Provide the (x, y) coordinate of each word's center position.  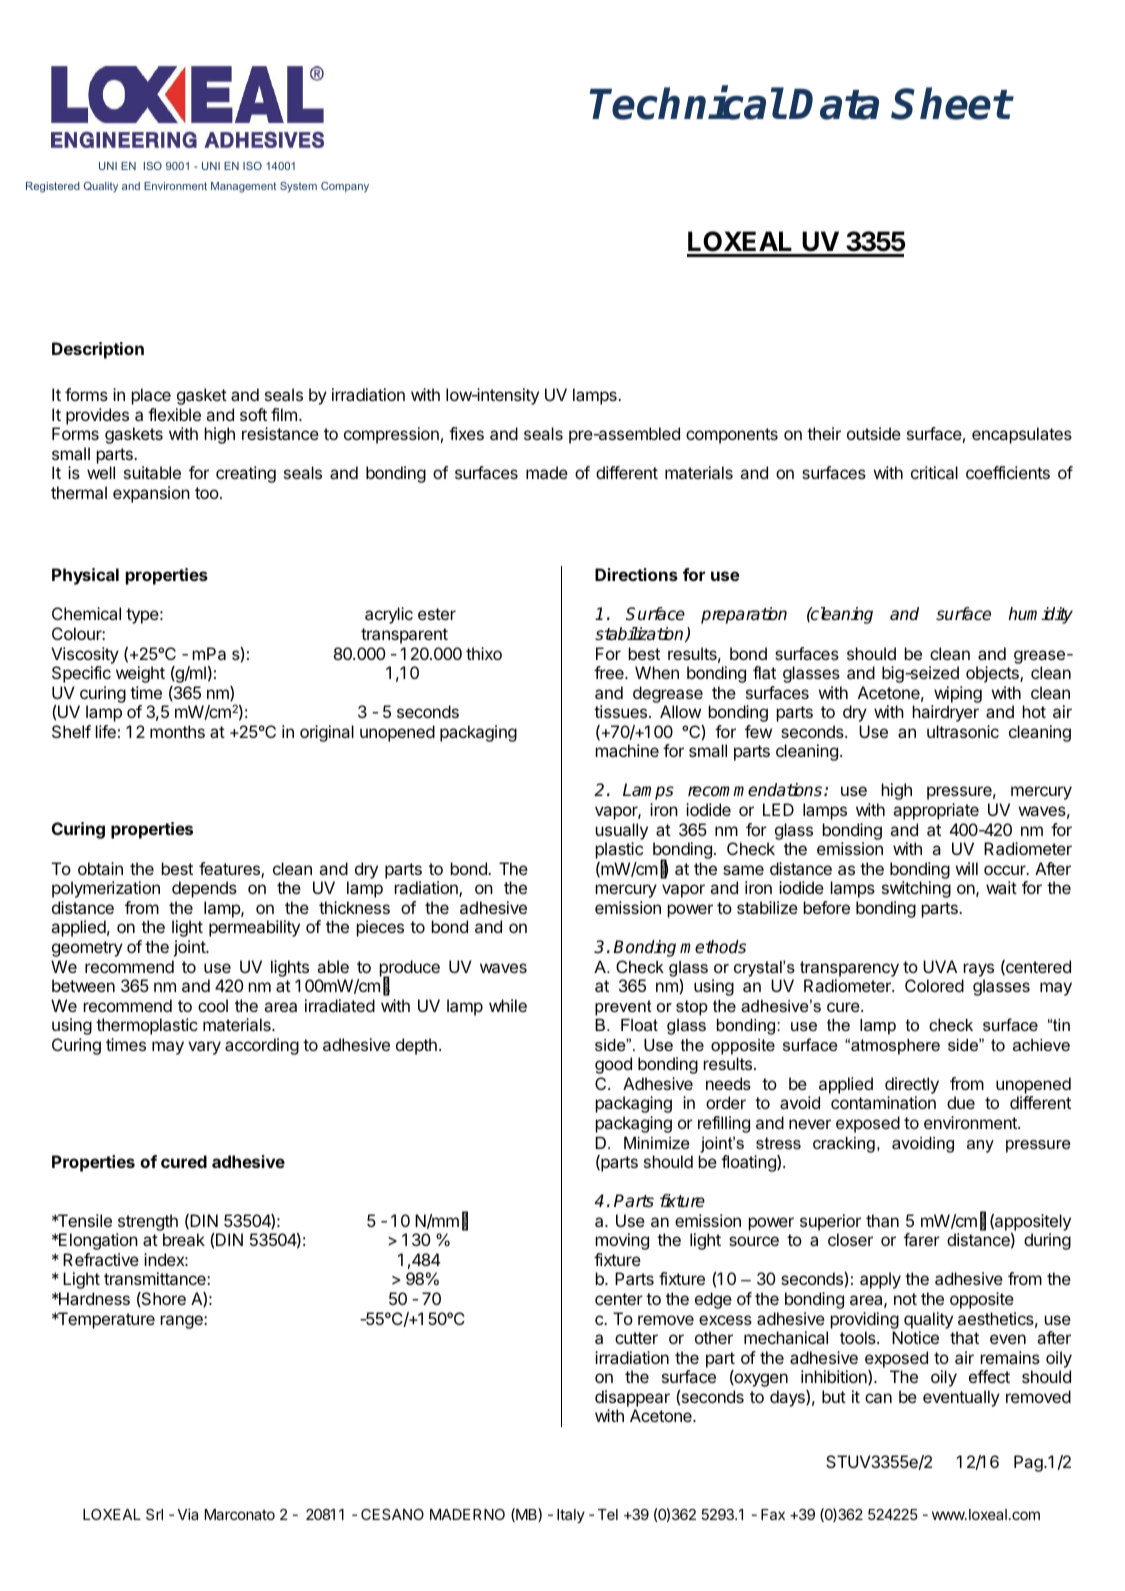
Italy (571, 1516)
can (878, 1398)
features (230, 870)
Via (188, 1514)
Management (243, 187)
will (967, 868)
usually (622, 831)
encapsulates (1022, 435)
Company (345, 187)
